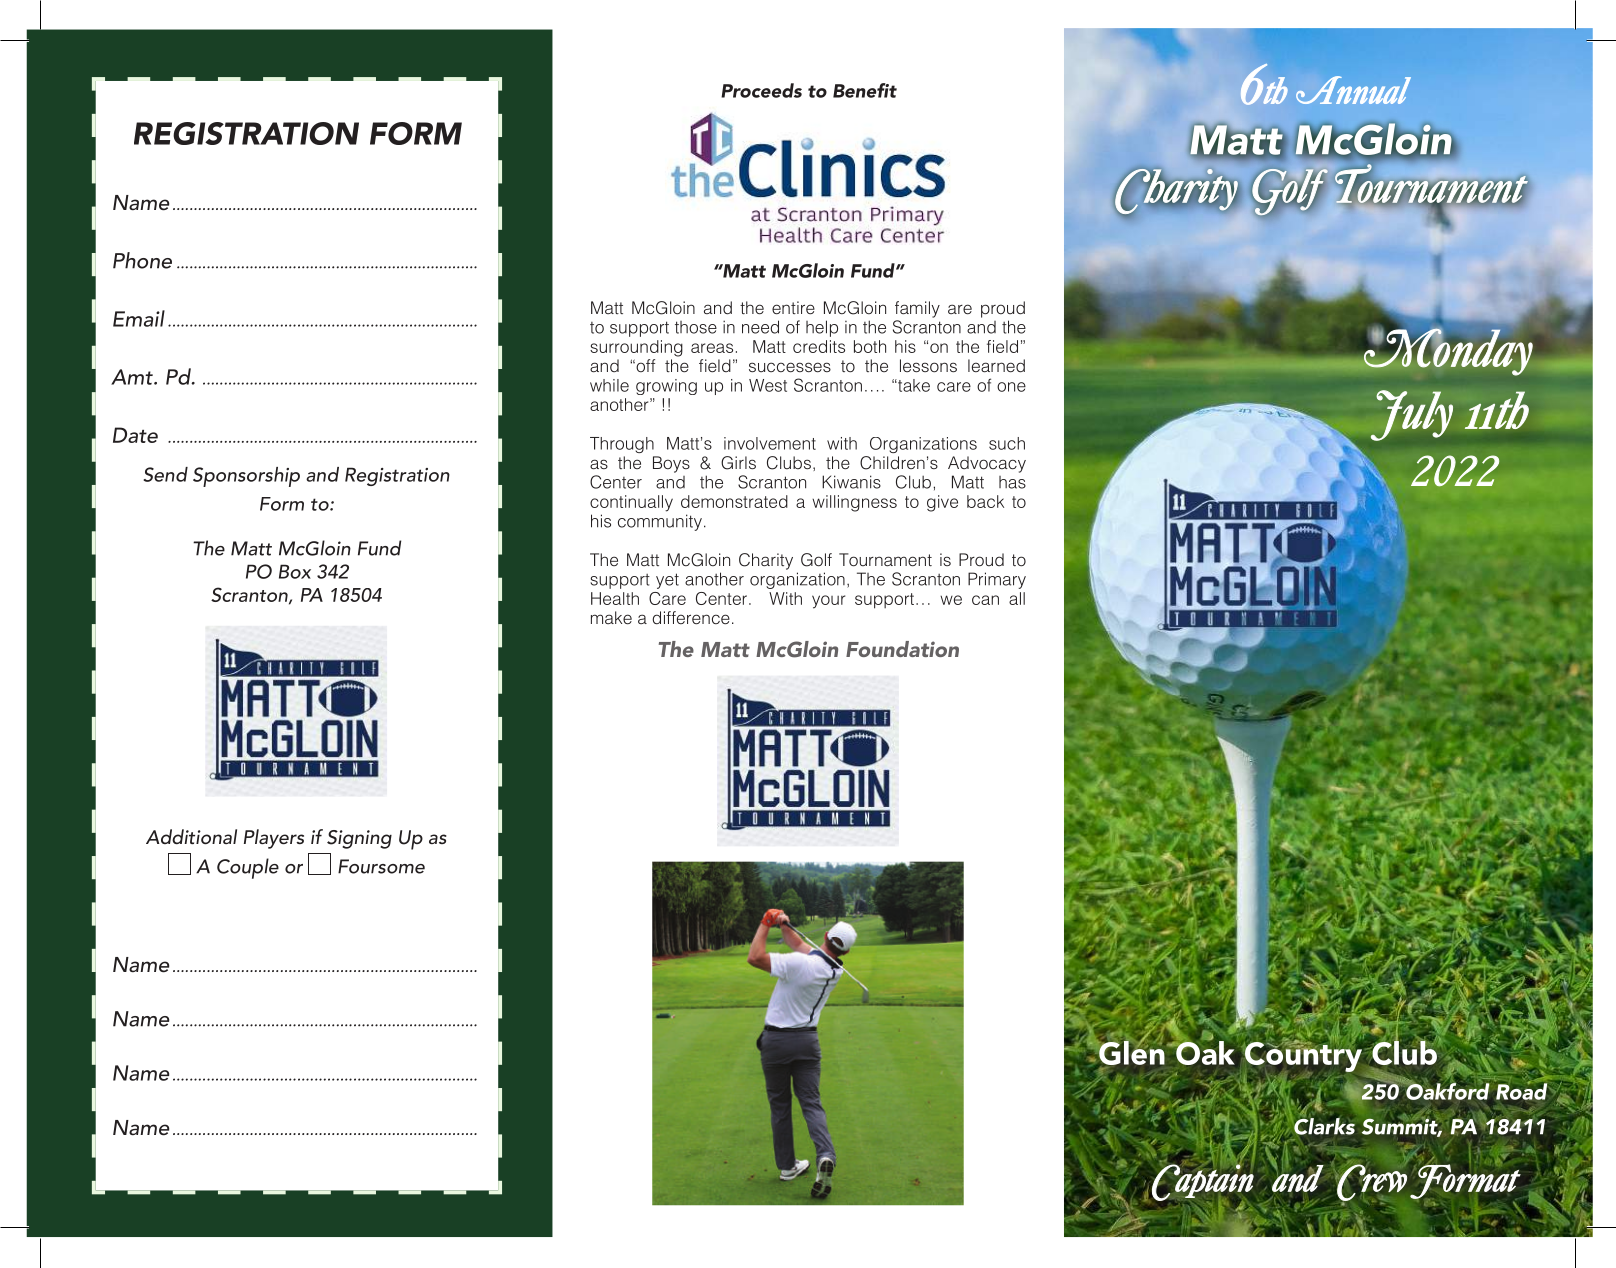 The height and width of the screenshot is (1268, 1616). What do you see at coordinates (142, 260) in the screenshot?
I see `Phone` at bounding box center [142, 260].
